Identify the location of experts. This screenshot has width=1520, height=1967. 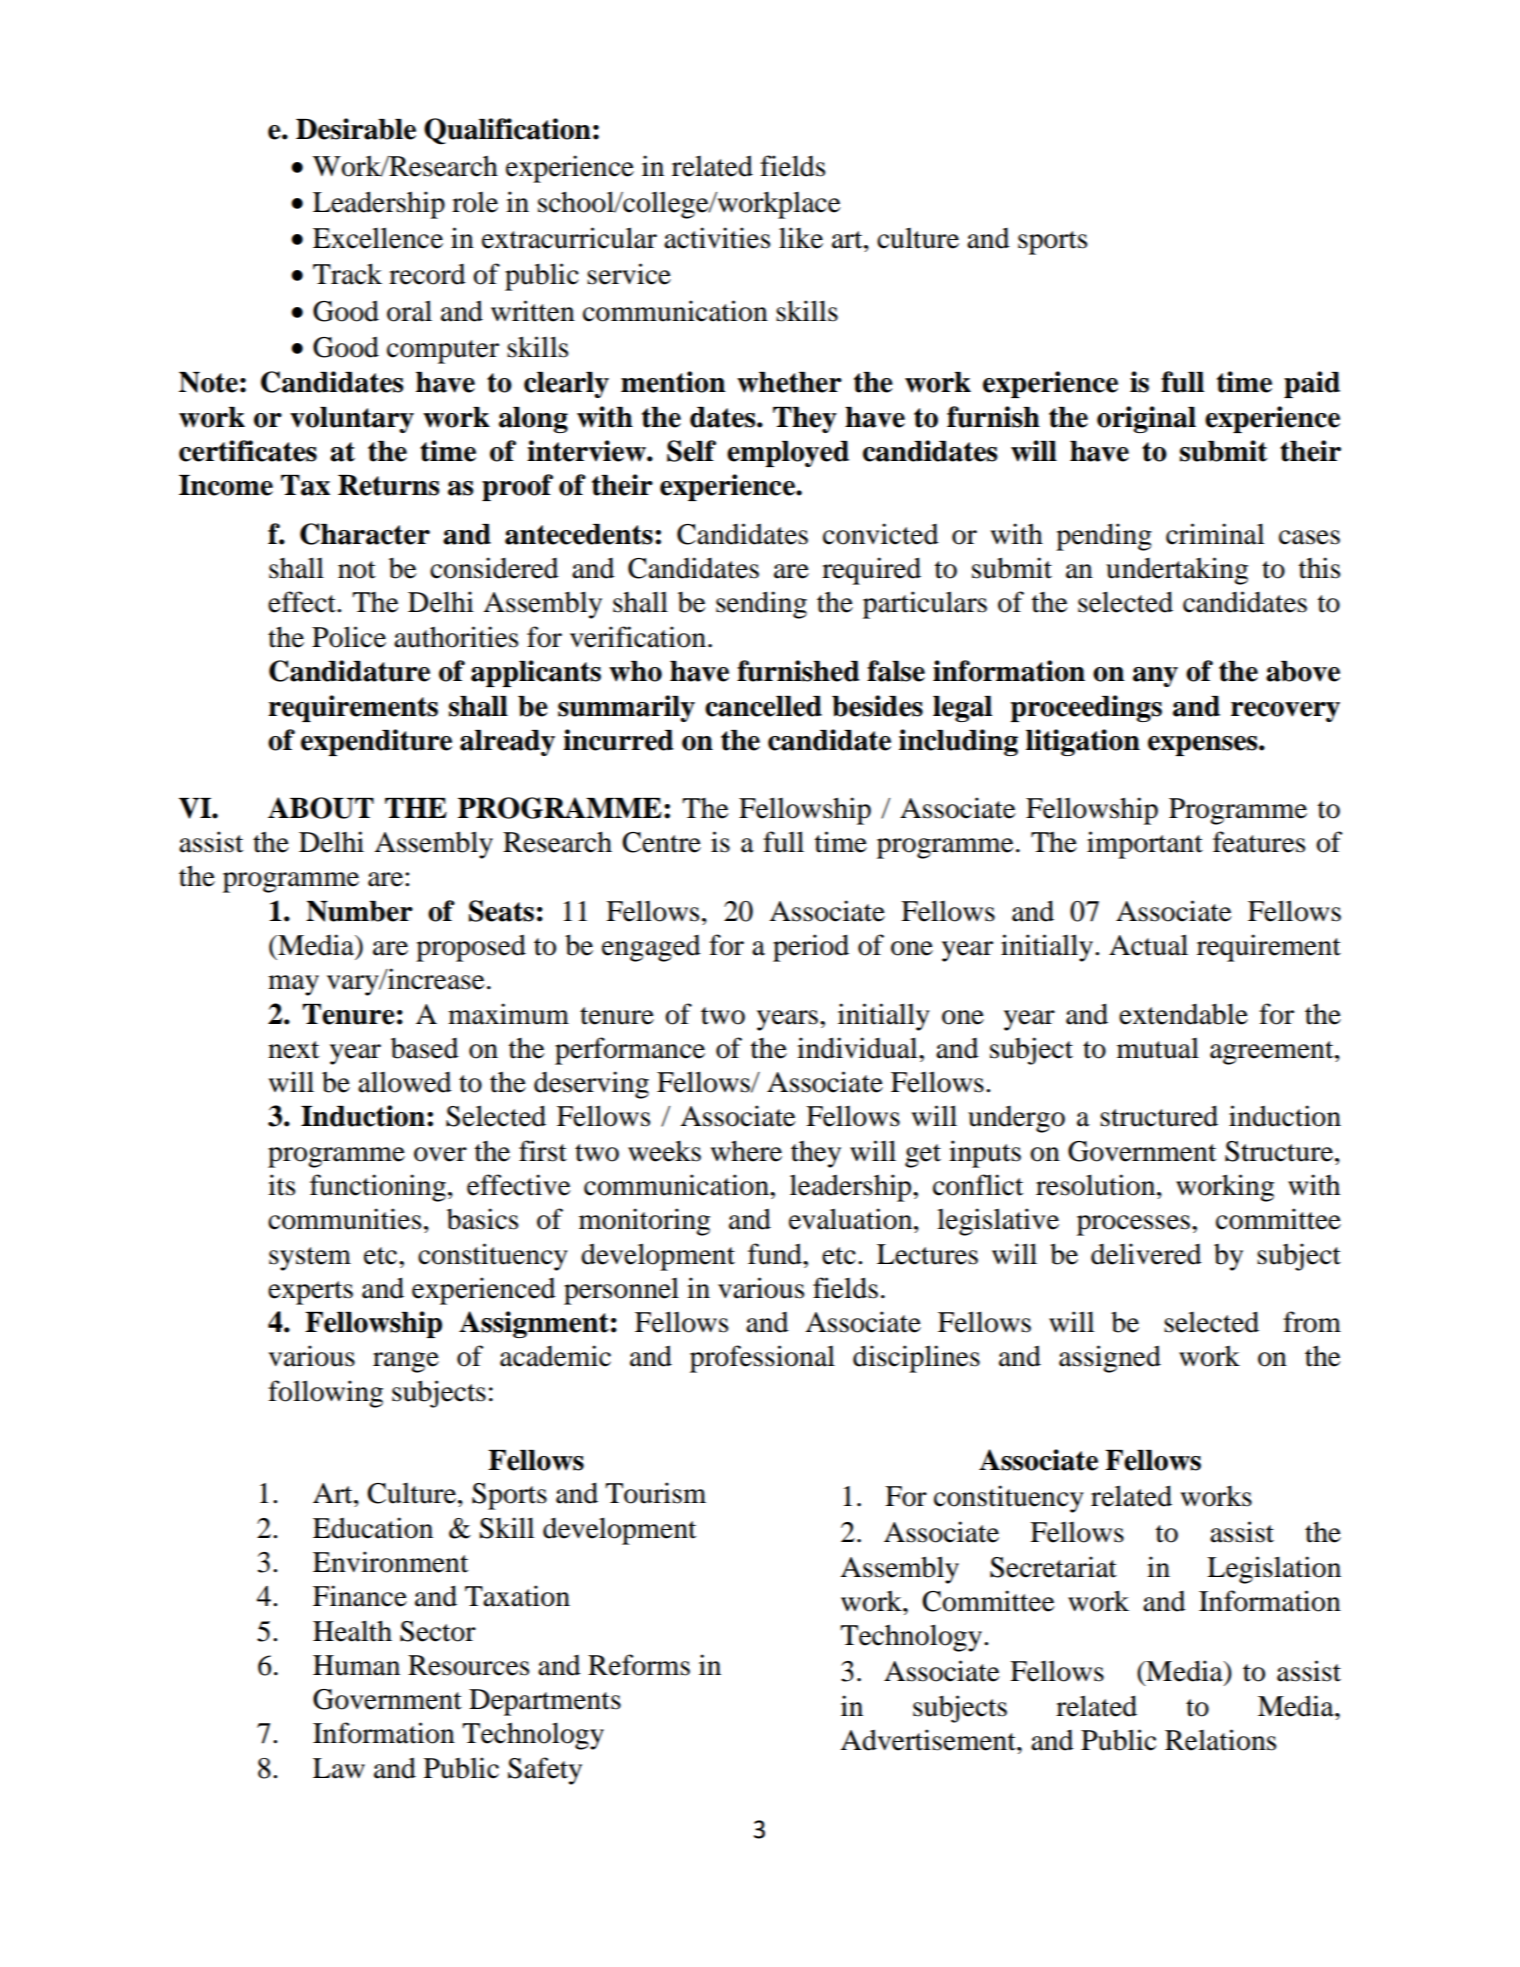
(310, 1293).
